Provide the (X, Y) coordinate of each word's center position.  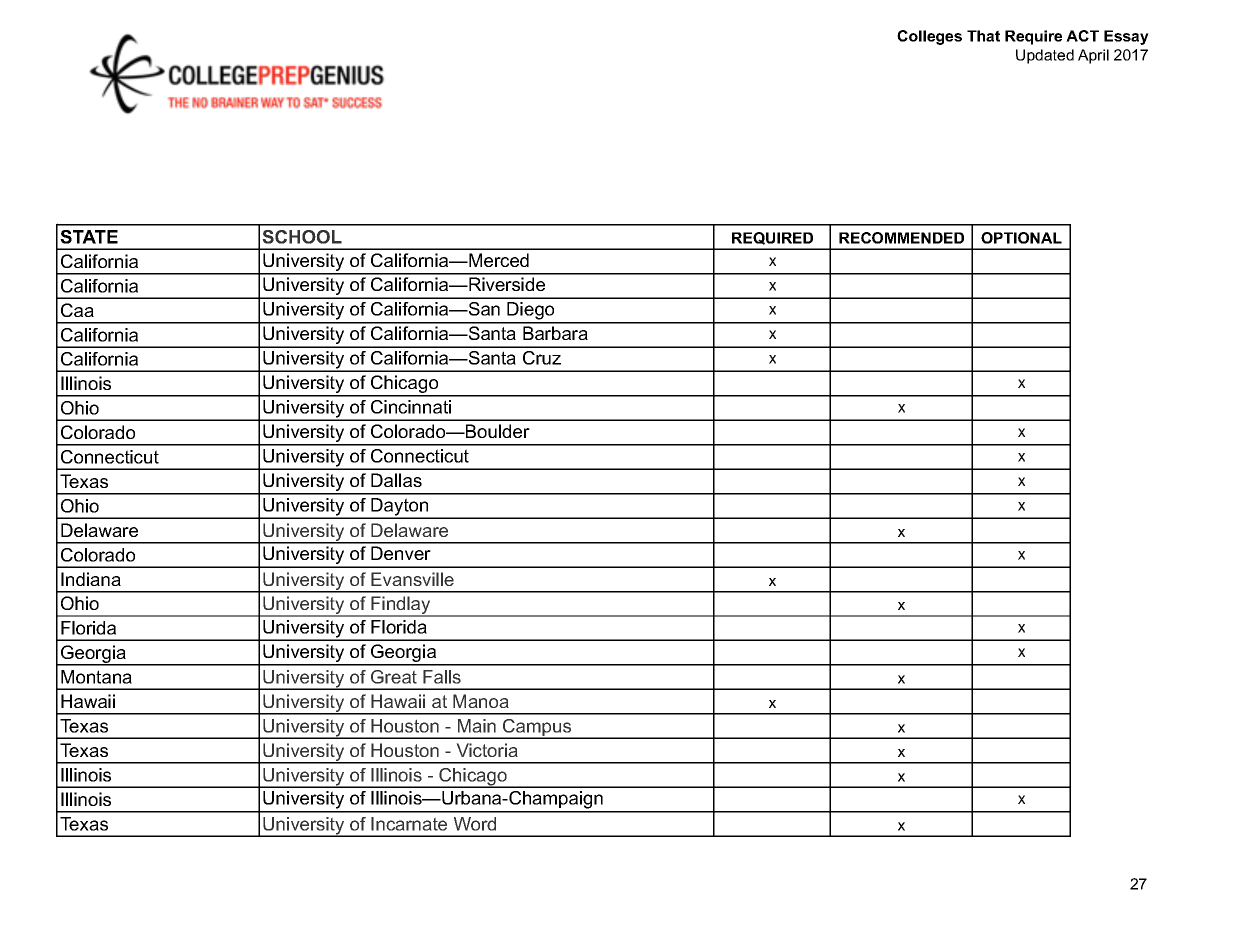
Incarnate (409, 824)
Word (475, 824)
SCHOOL (302, 237)
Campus (537, 729)
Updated (1045, 56)
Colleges (929, 37)
